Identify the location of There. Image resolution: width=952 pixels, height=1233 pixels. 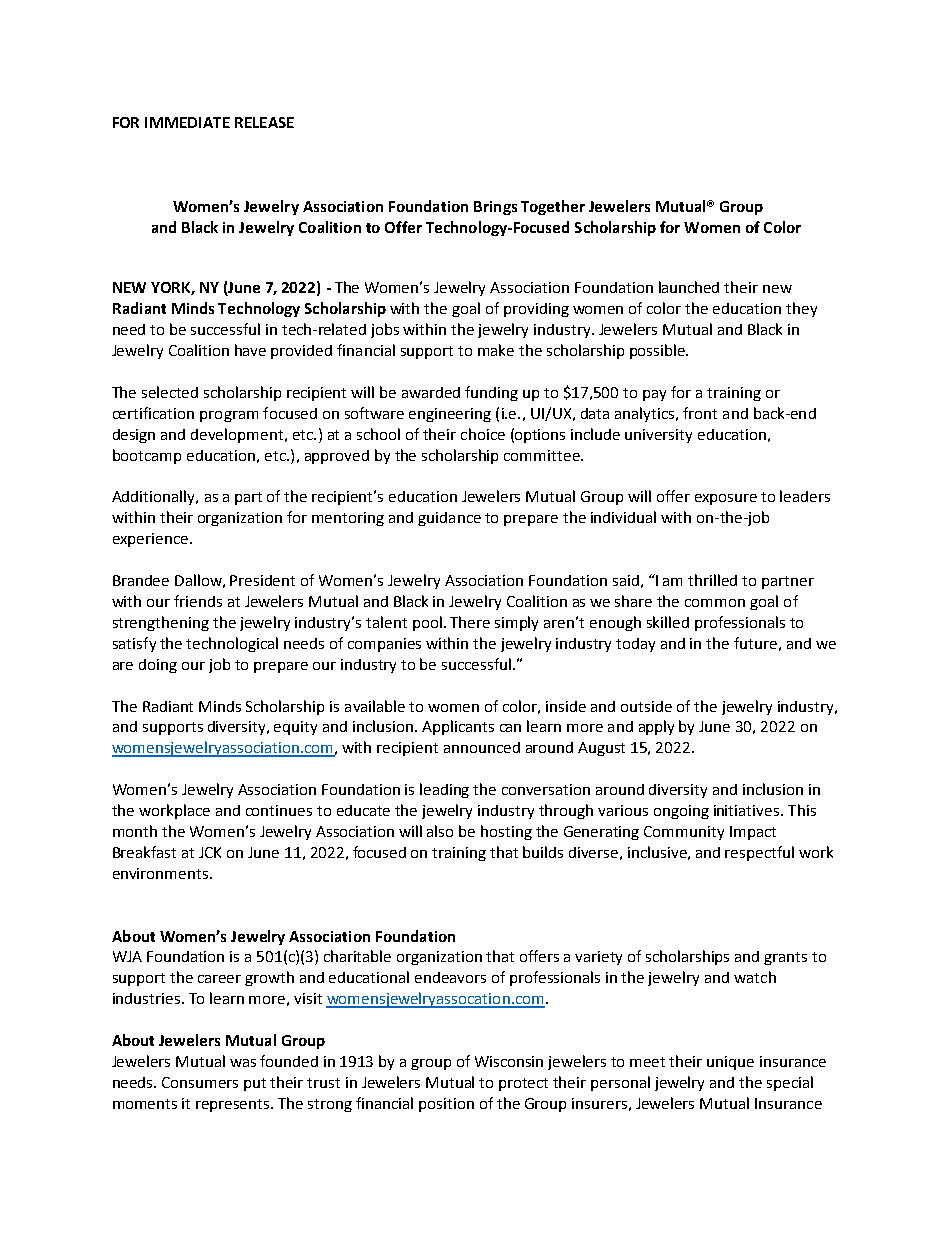
(470, 622).
